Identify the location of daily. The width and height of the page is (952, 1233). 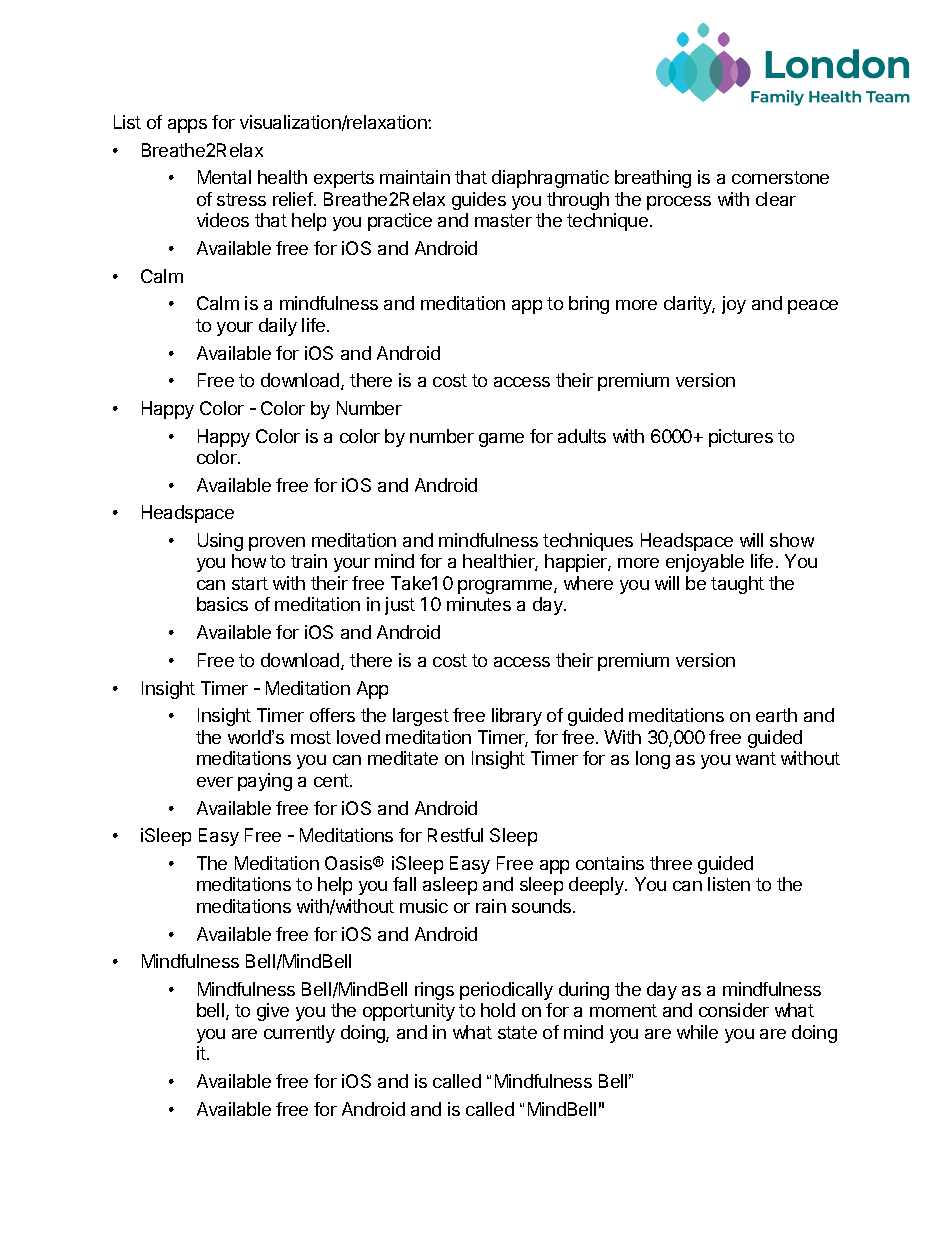
(278, 327).
